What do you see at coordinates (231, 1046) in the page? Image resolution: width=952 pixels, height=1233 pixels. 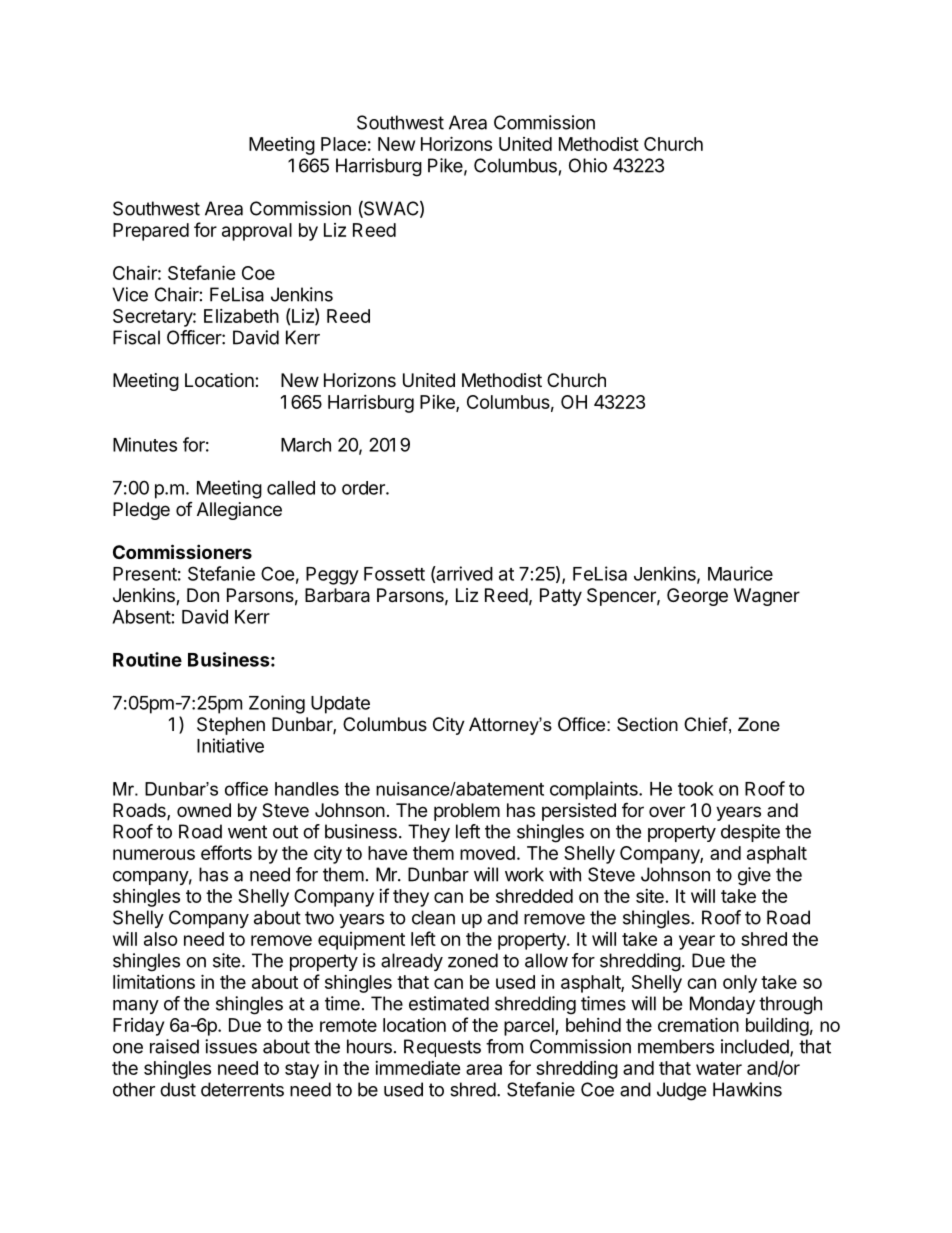 I see `issues` at bounding box center [231, 1046].
